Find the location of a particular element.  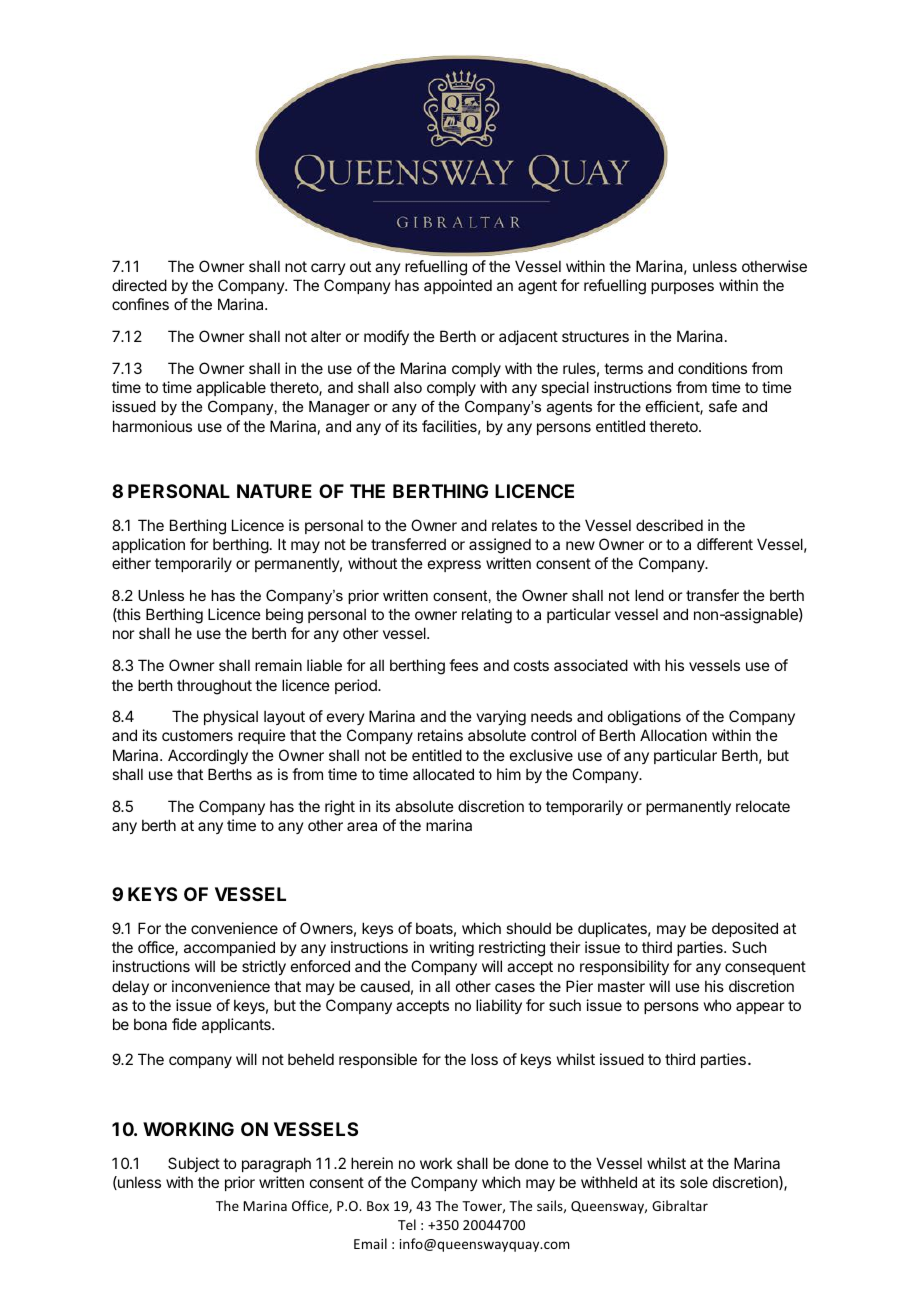

who is located at coordinates (717, 1005).
